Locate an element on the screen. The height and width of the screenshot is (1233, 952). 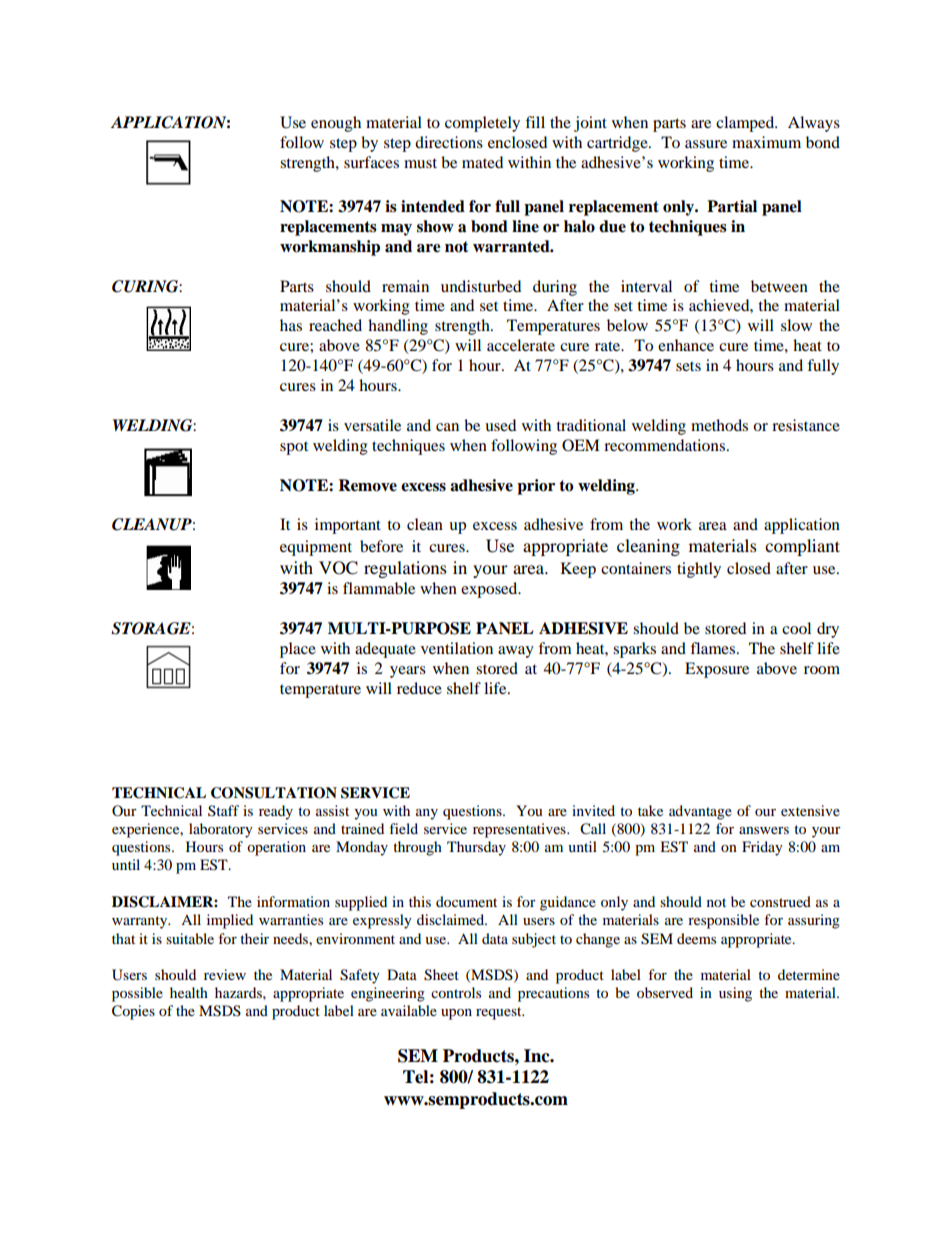
mated is located at coordinates (482, 162).
